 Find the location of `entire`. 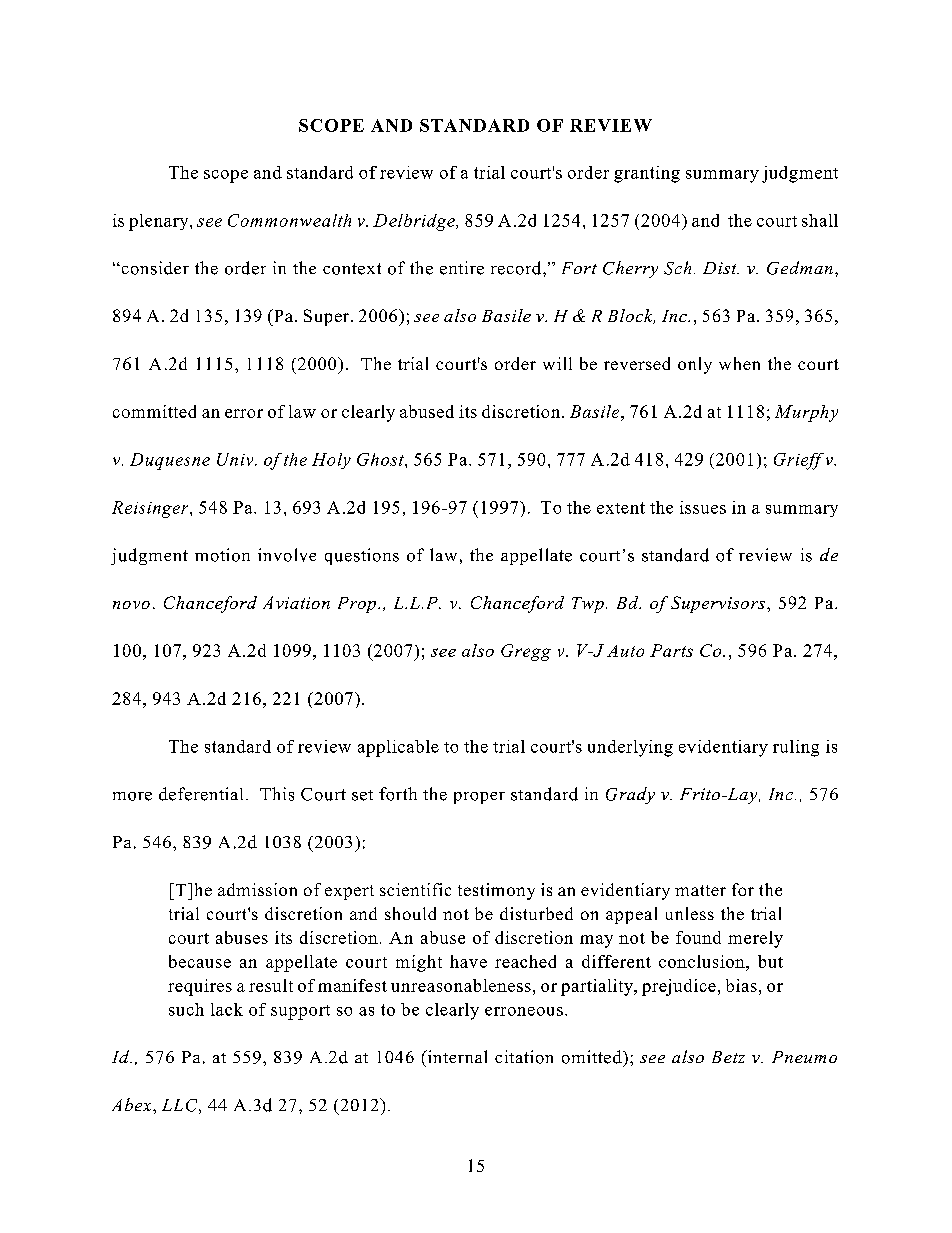

entire is located at coordinates (462, 268).
